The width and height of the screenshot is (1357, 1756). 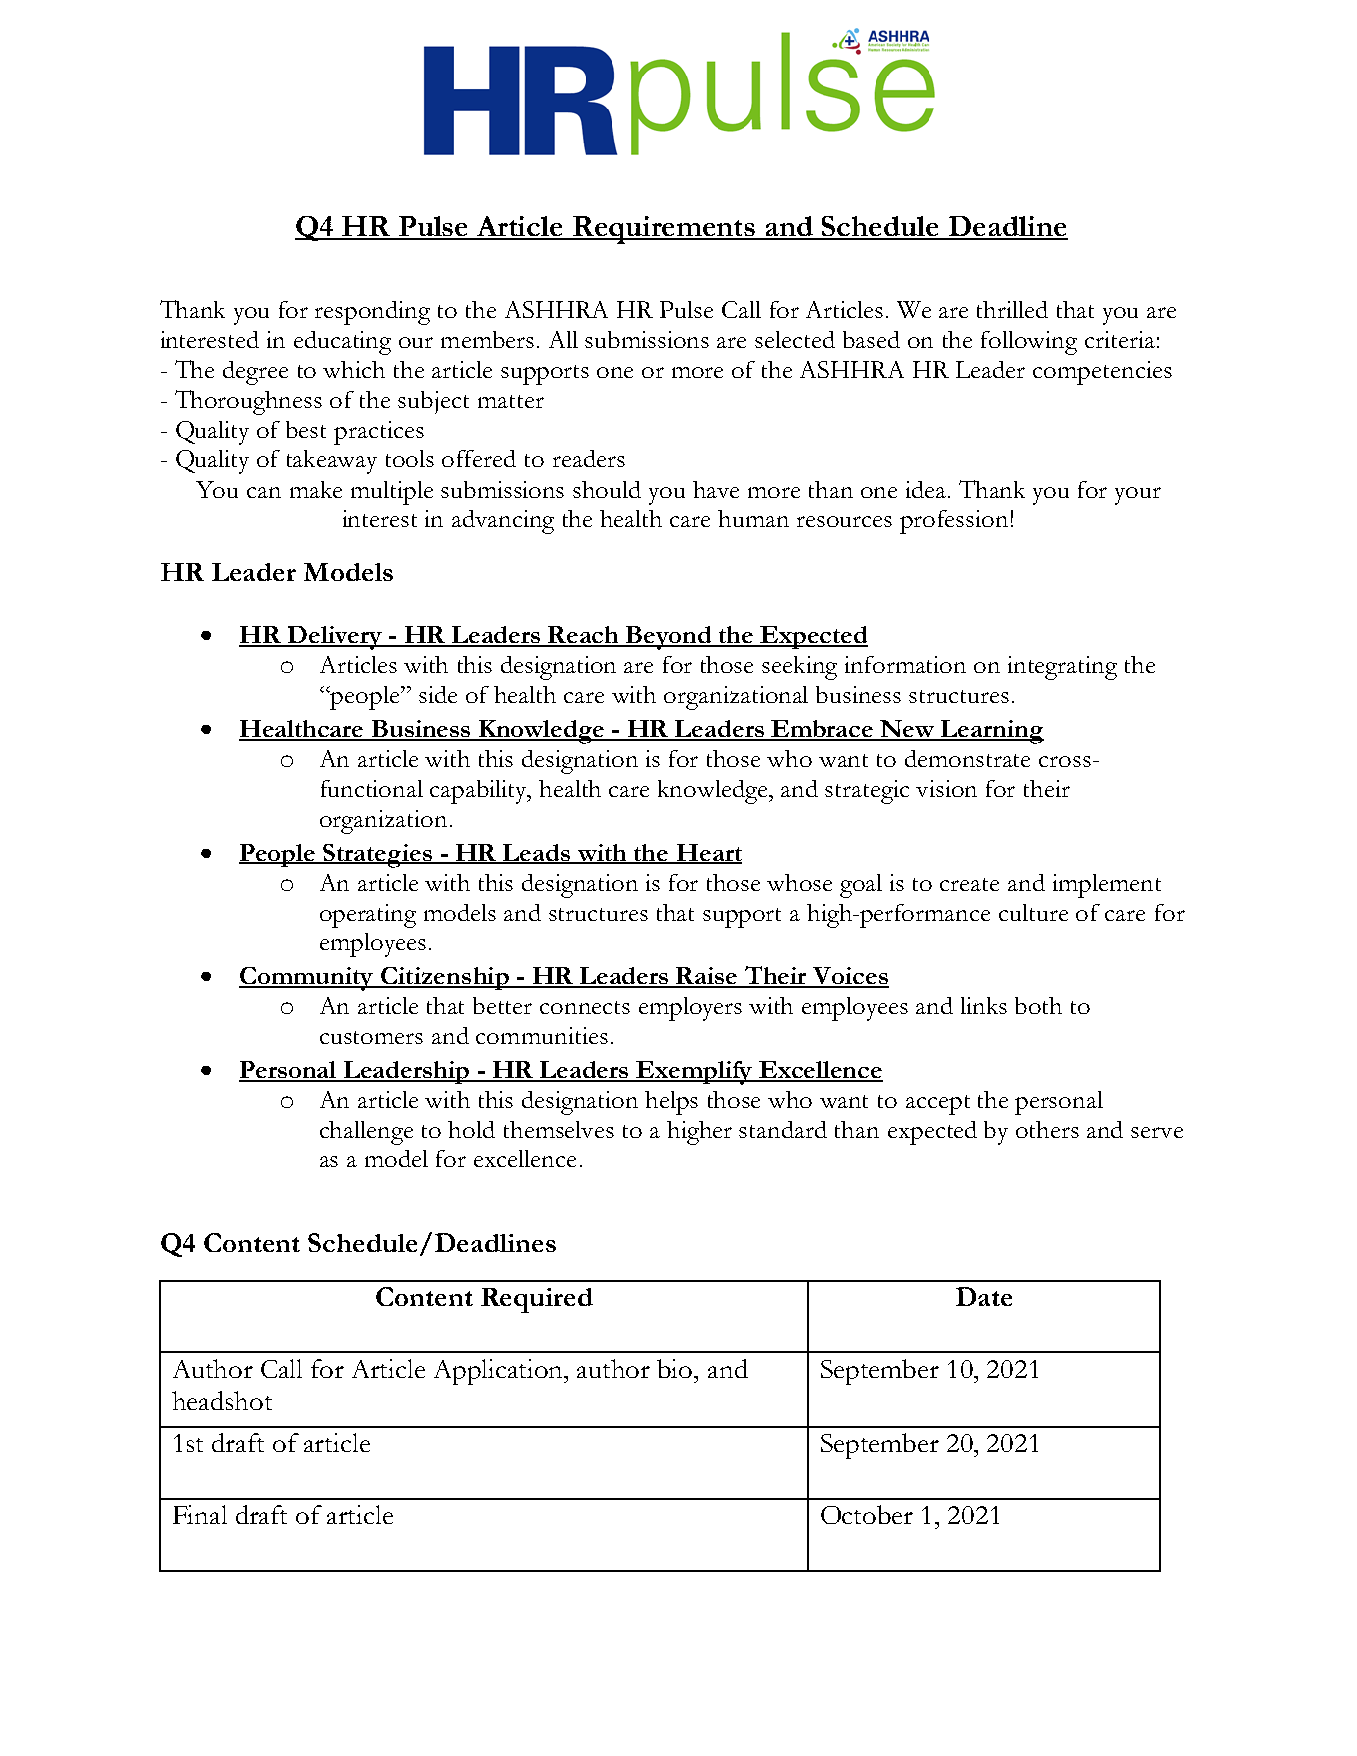 I want to click on thrilled, so click(x=1012, y=309).
